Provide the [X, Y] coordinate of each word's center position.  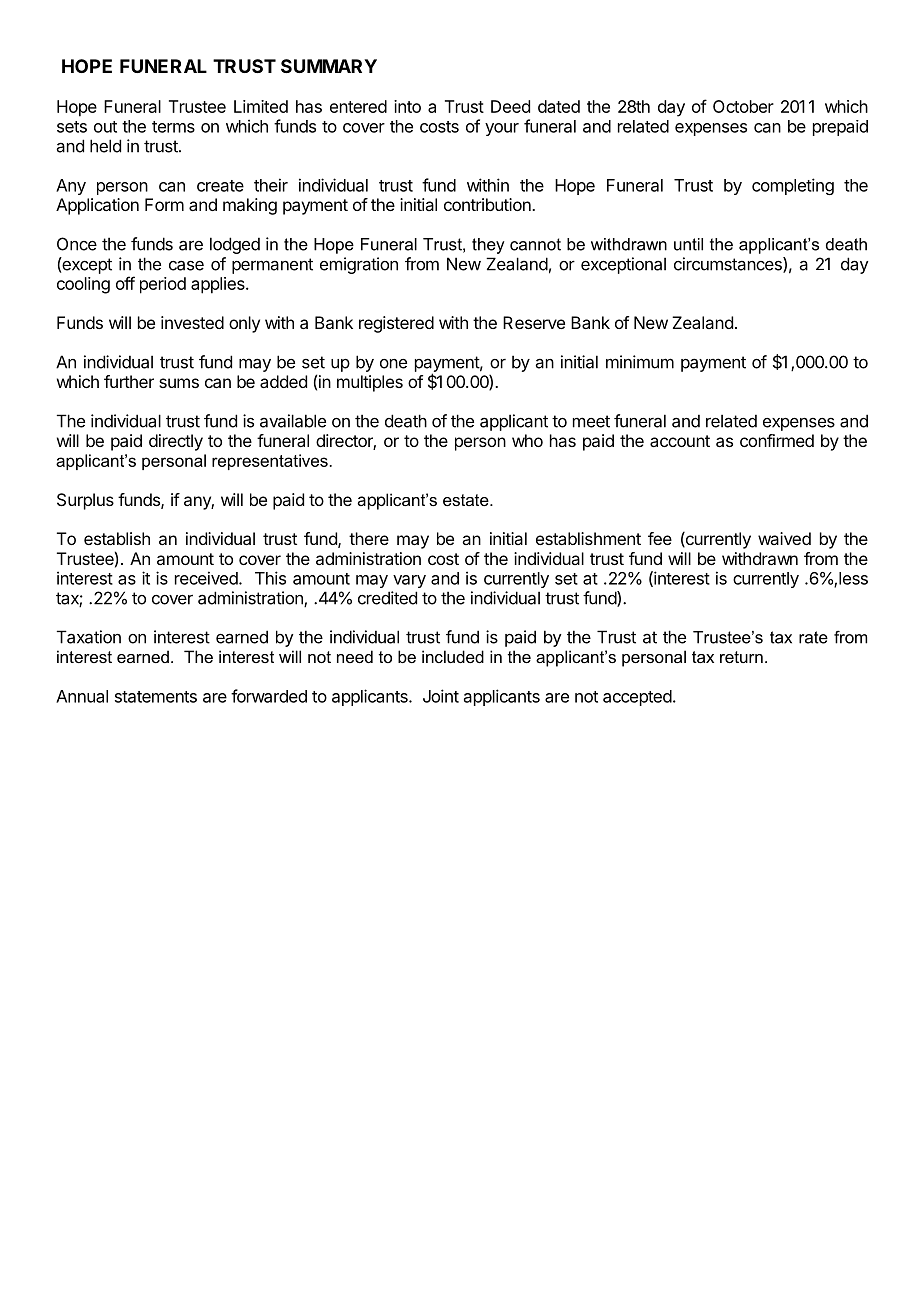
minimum [640, 362]
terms [173, 127]
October [743, 106]
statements [156, 697]
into [407, 106]
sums [179, 383]
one [393, 364]
